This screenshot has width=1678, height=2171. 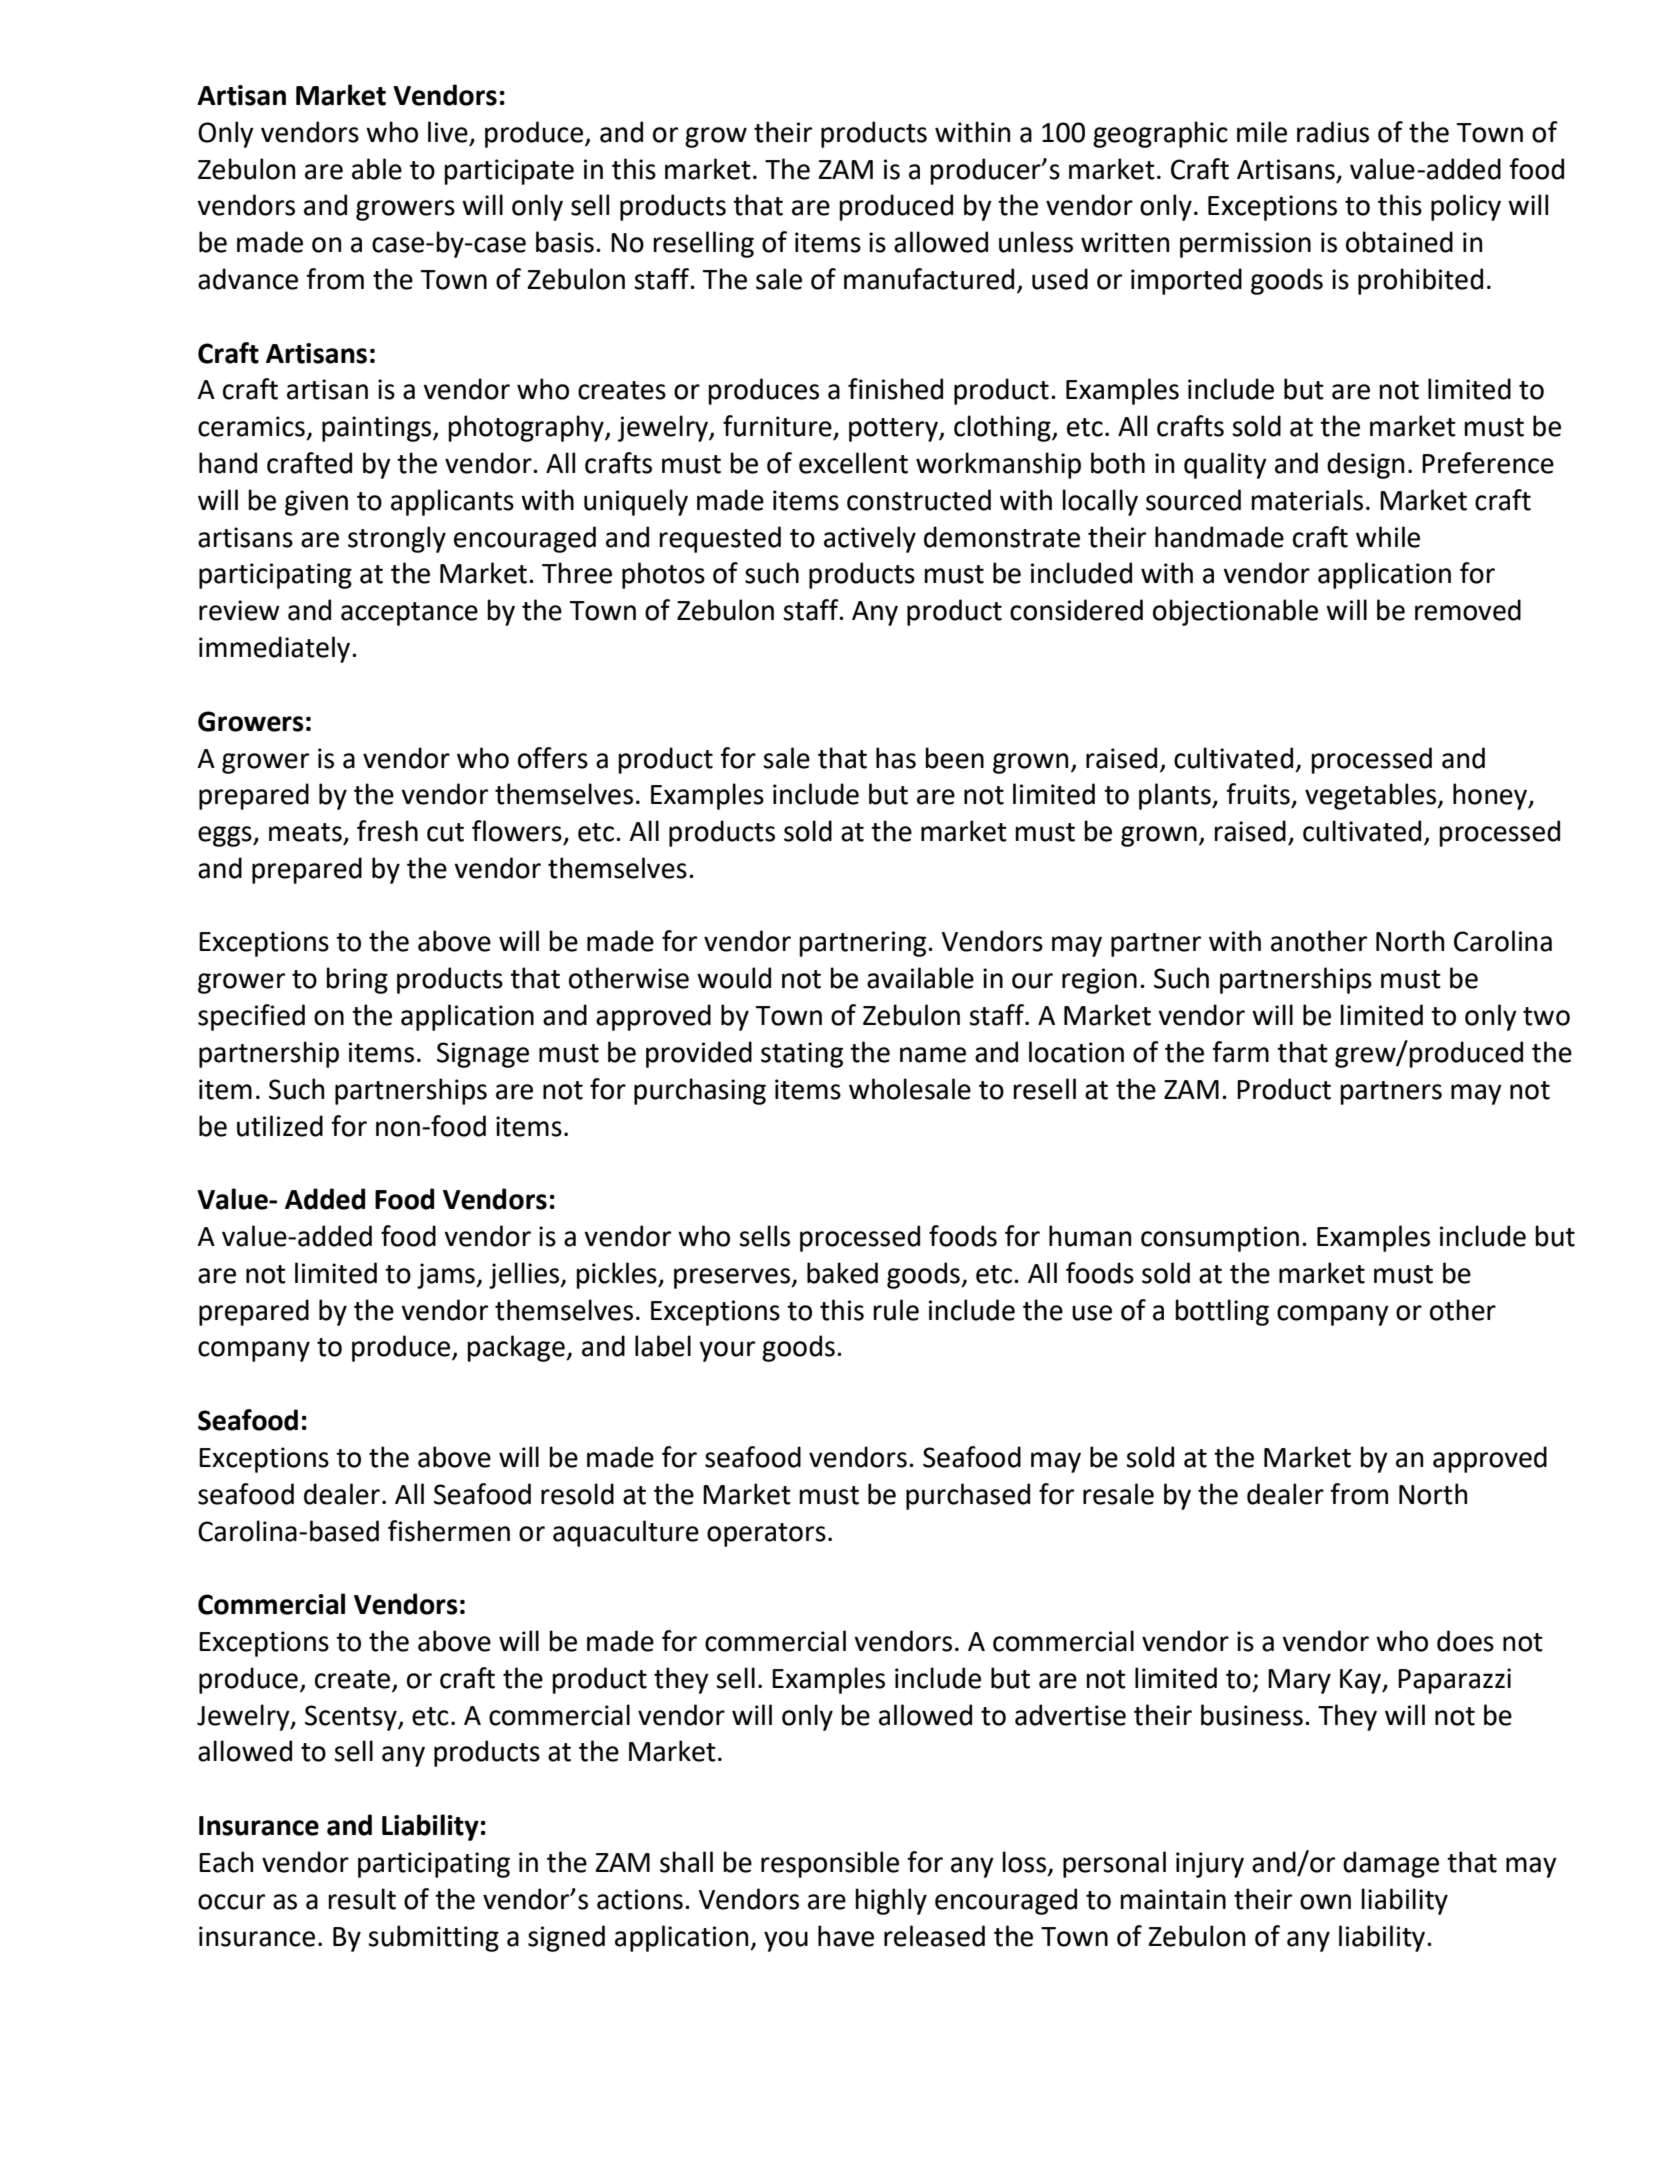 I want to click on manufactured, so click(x=929, y=279).
